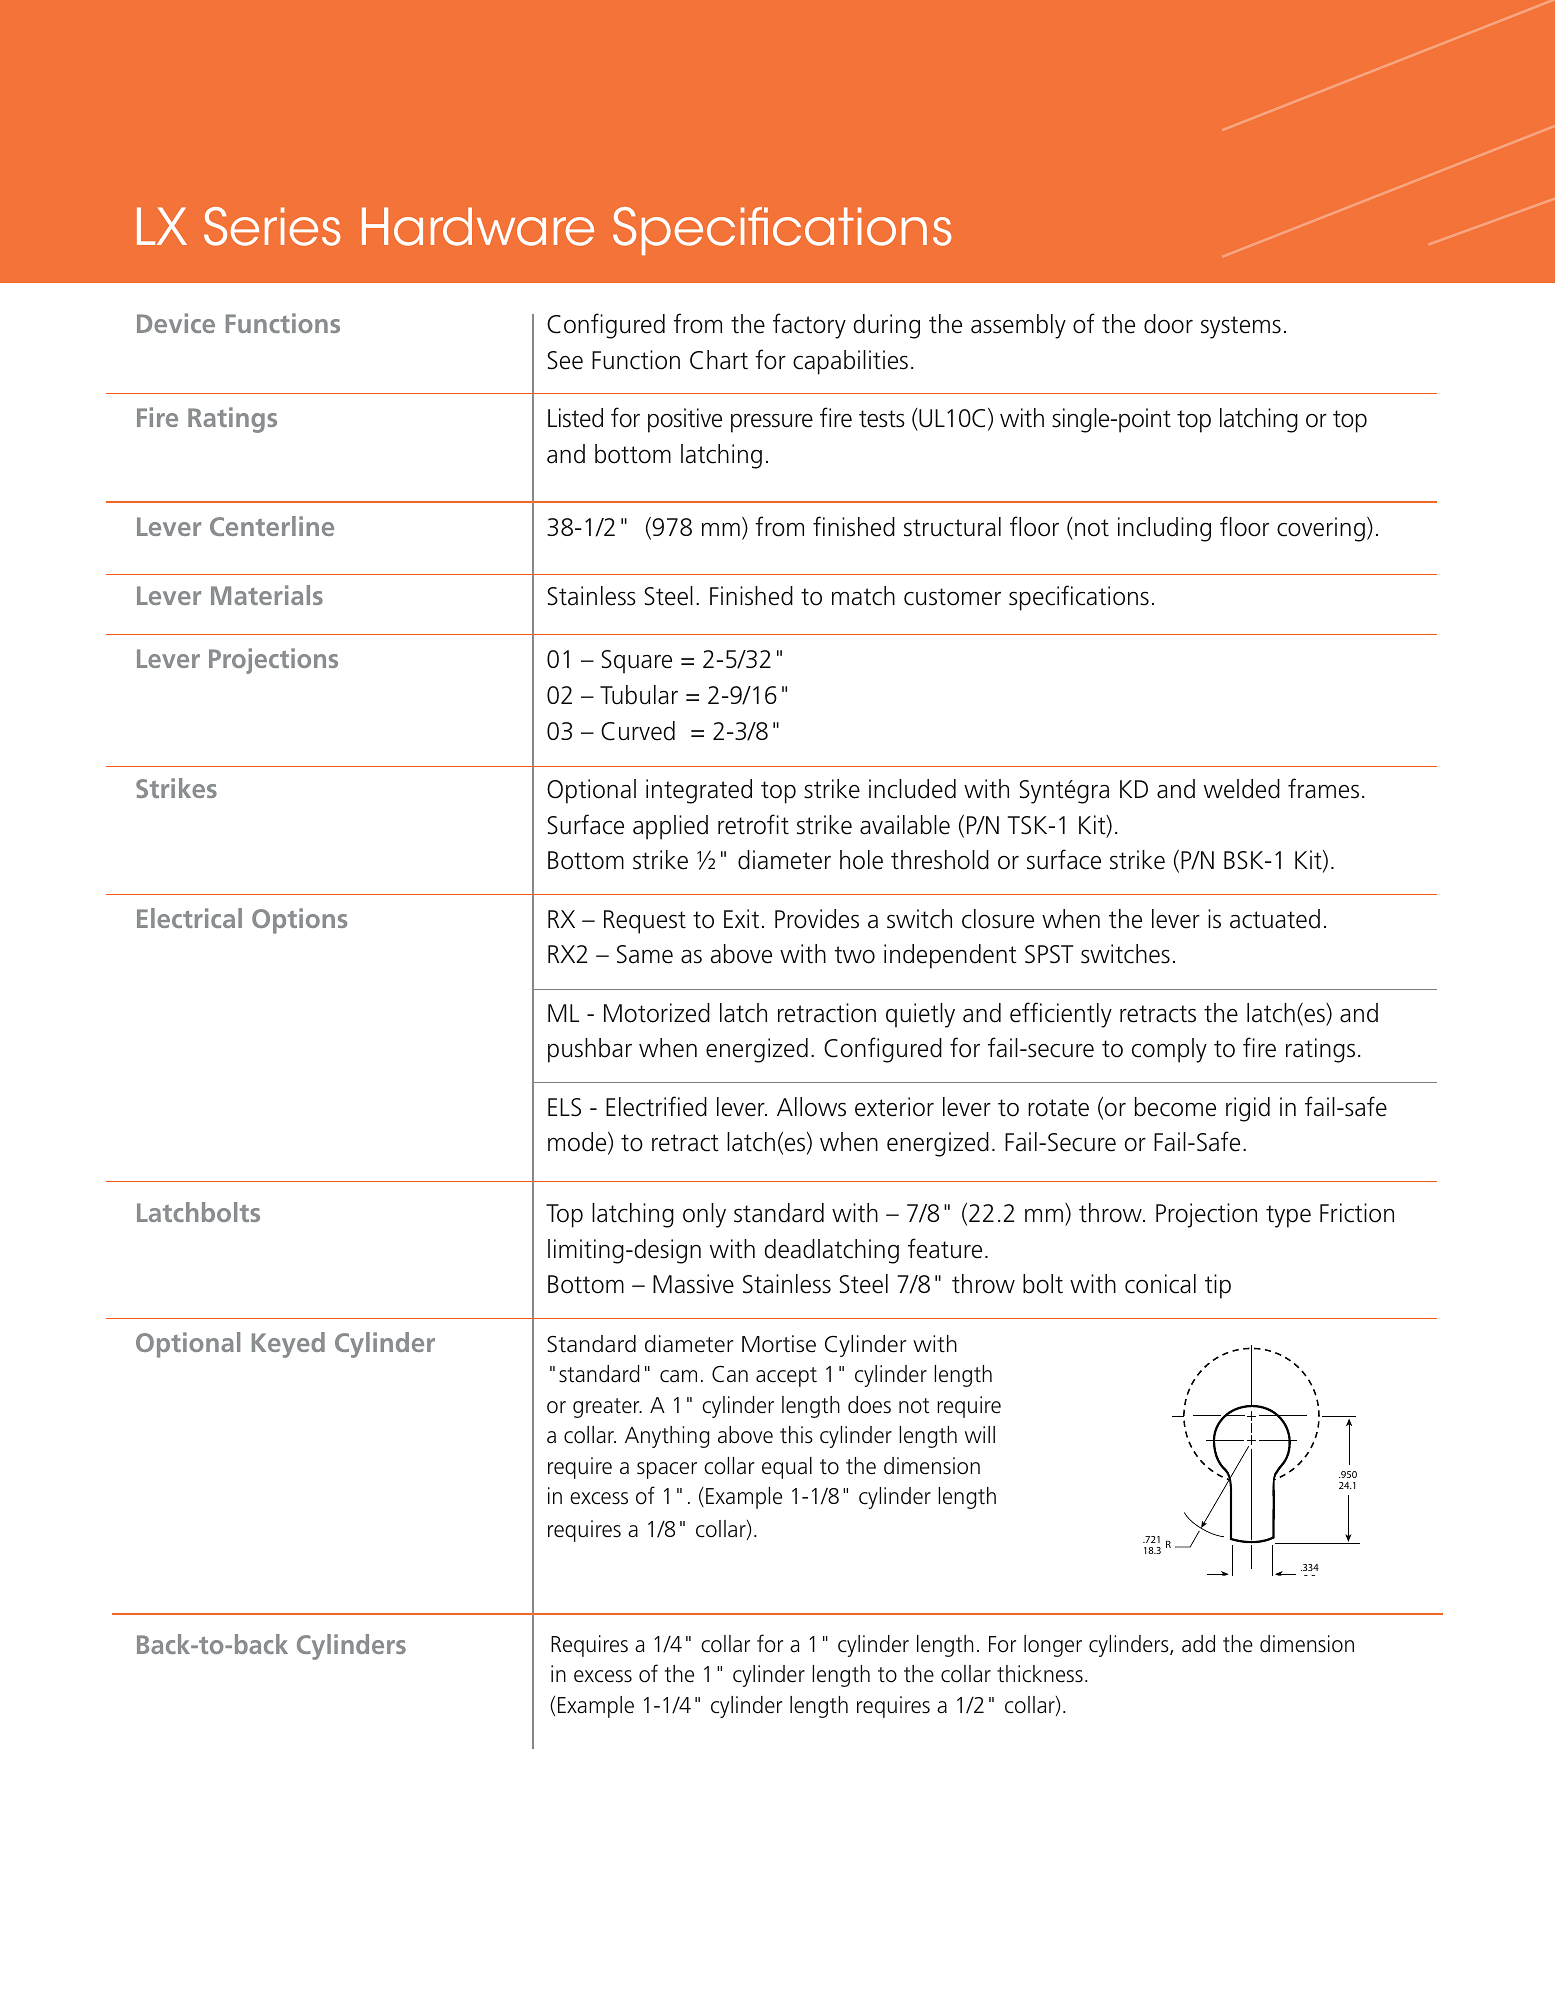  I want to click on factory, so click(809, 326).
